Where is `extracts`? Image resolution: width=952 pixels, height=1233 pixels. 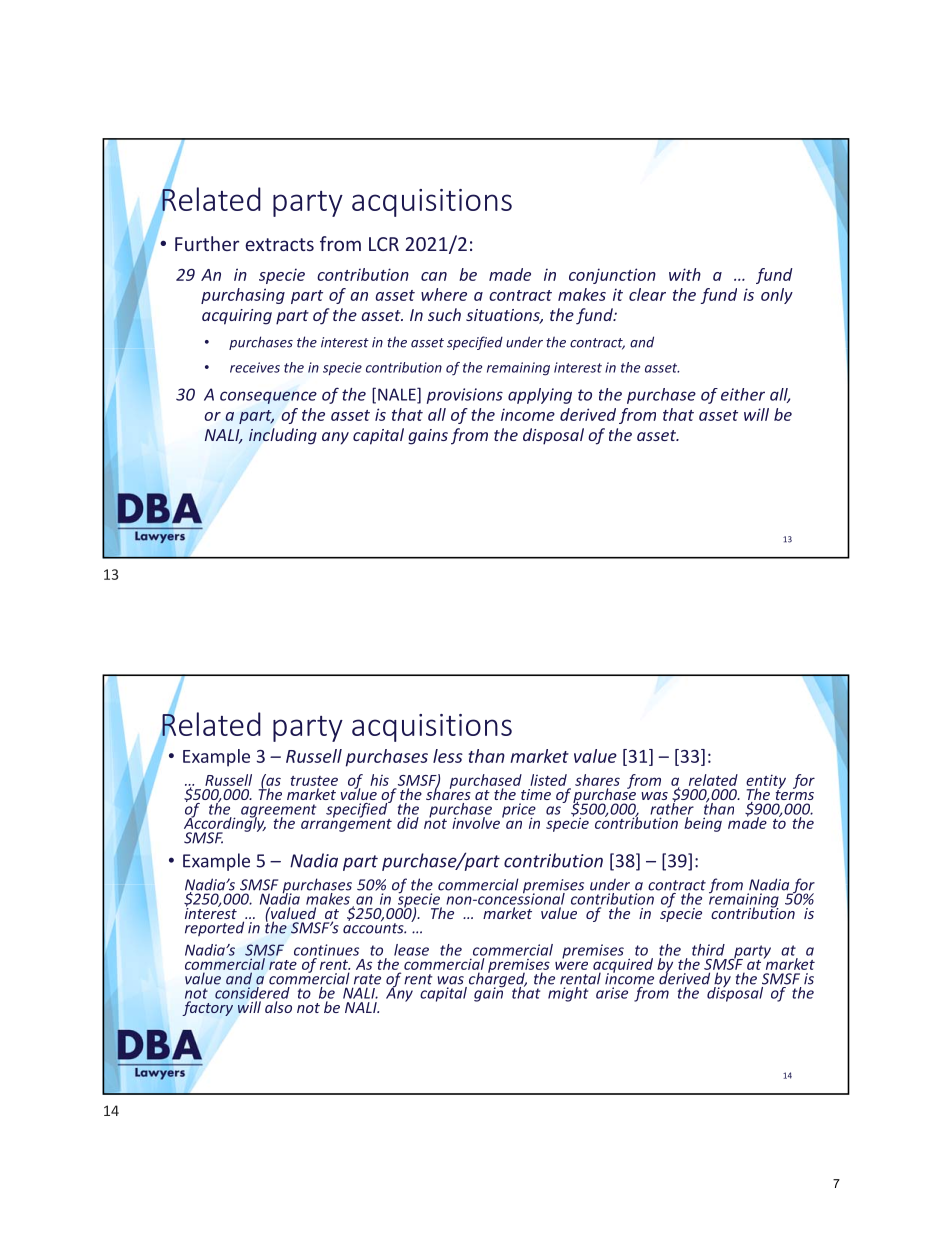 extracts is located at coordinates (279, 244).
